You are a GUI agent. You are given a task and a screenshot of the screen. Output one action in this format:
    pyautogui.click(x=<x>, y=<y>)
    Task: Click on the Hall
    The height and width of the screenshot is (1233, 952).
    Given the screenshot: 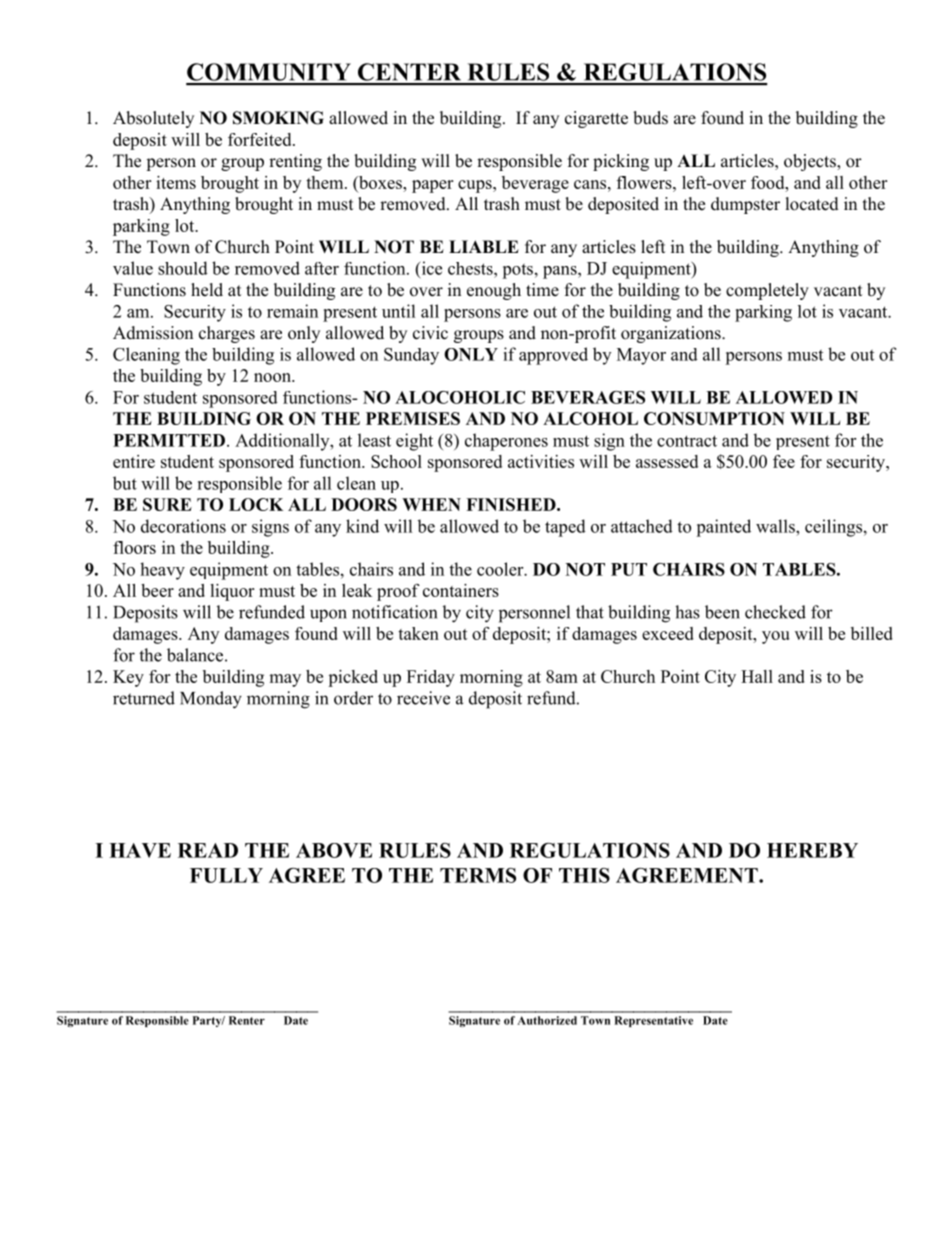 What is the action you would take?
    pyautogui.click(x=757, y=676)
